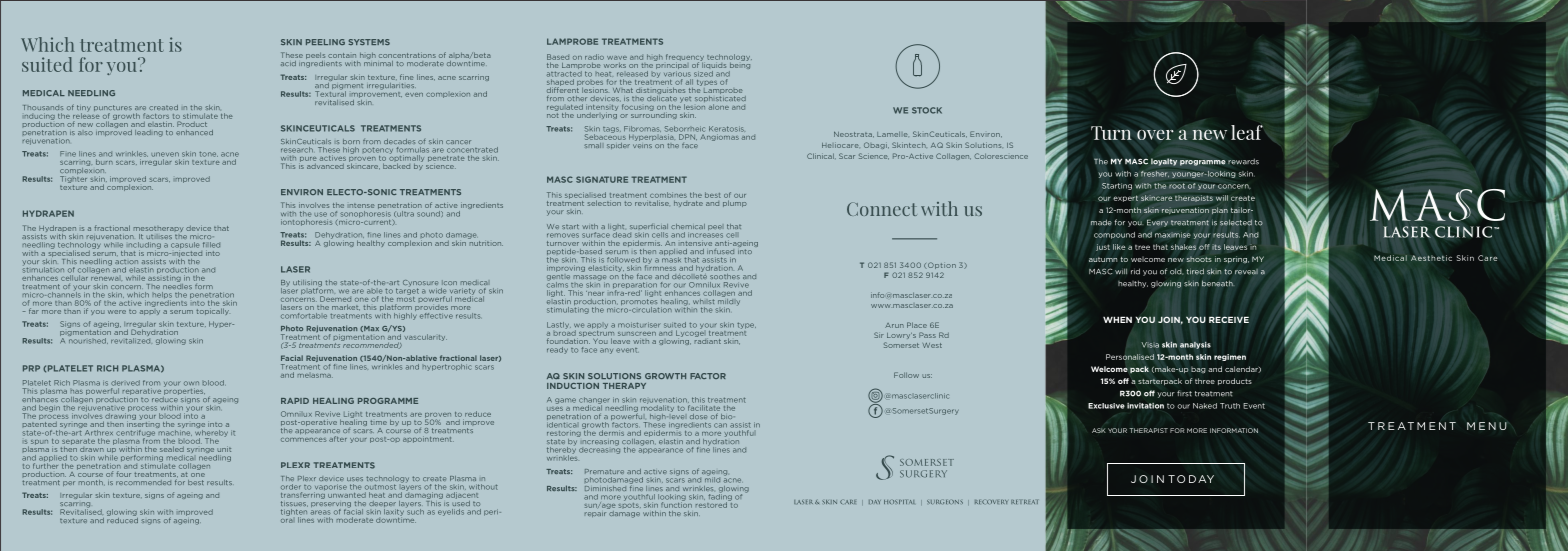  I want to click on revitalized, so click(130, 339).
